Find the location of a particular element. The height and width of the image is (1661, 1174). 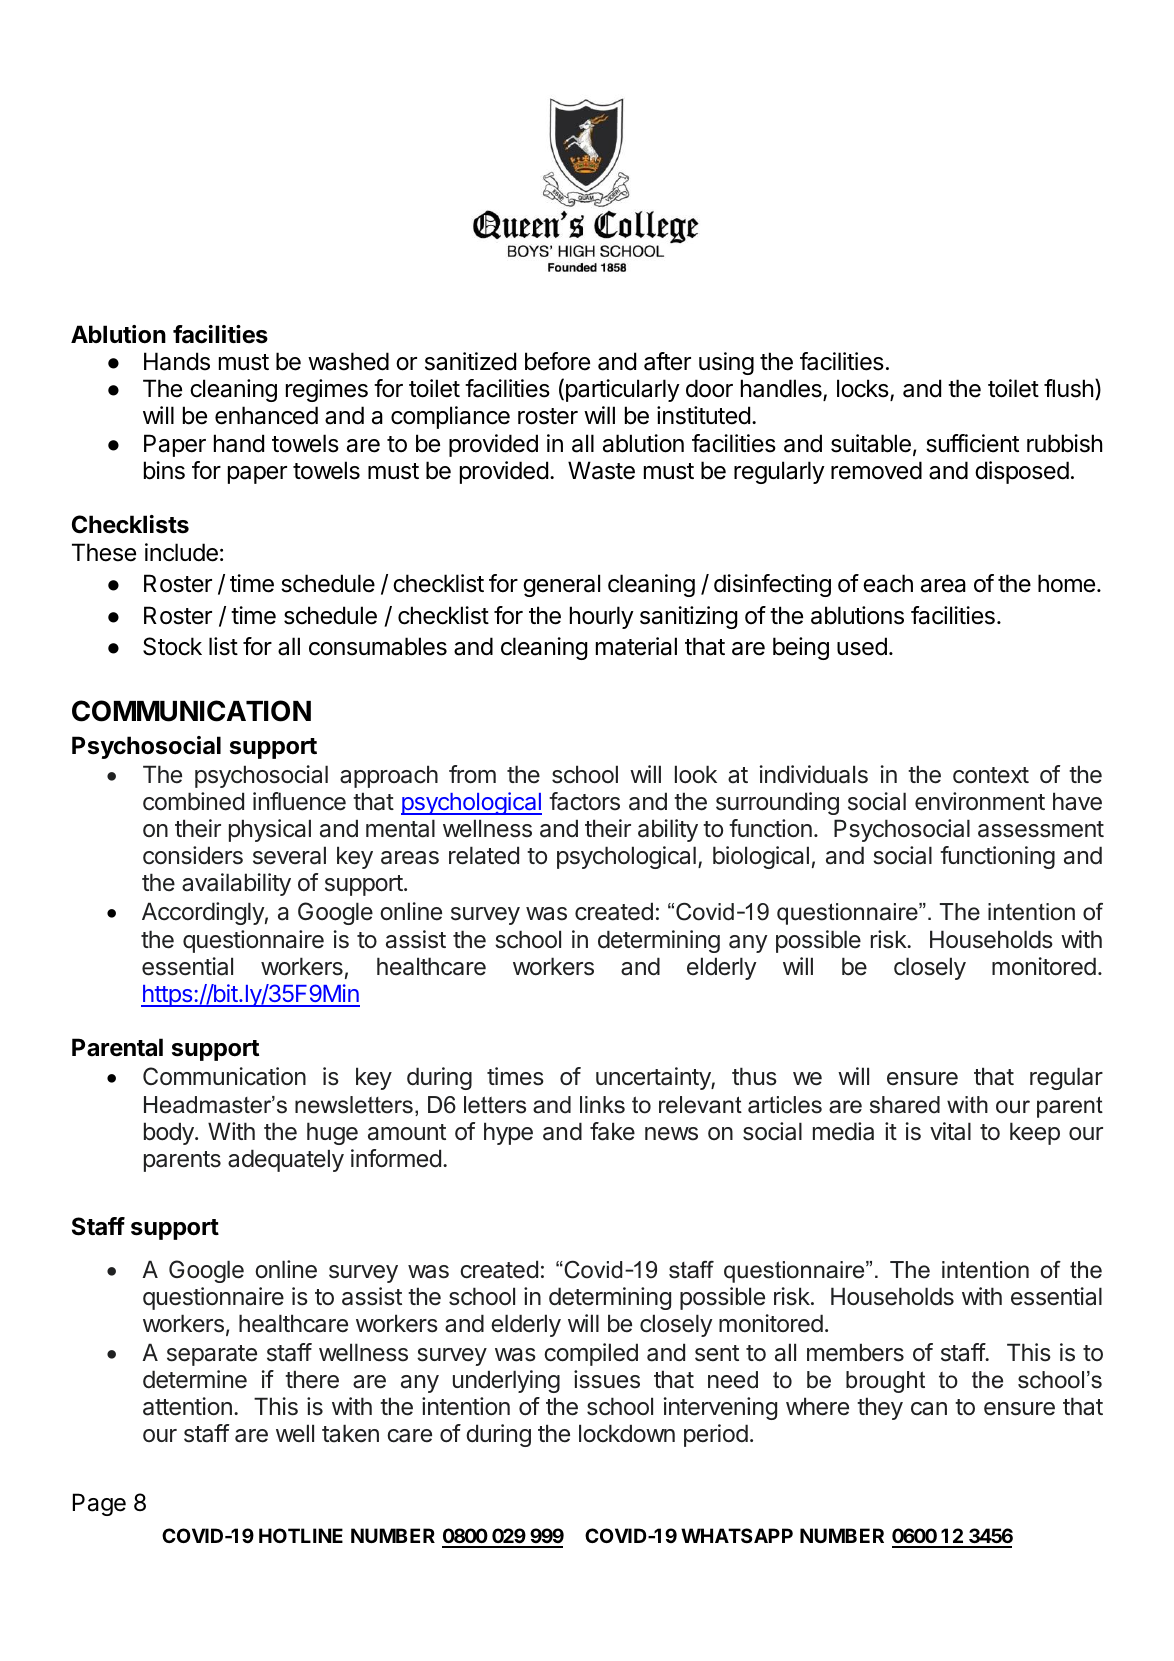

fake is located at coordinates (612, 1131).
